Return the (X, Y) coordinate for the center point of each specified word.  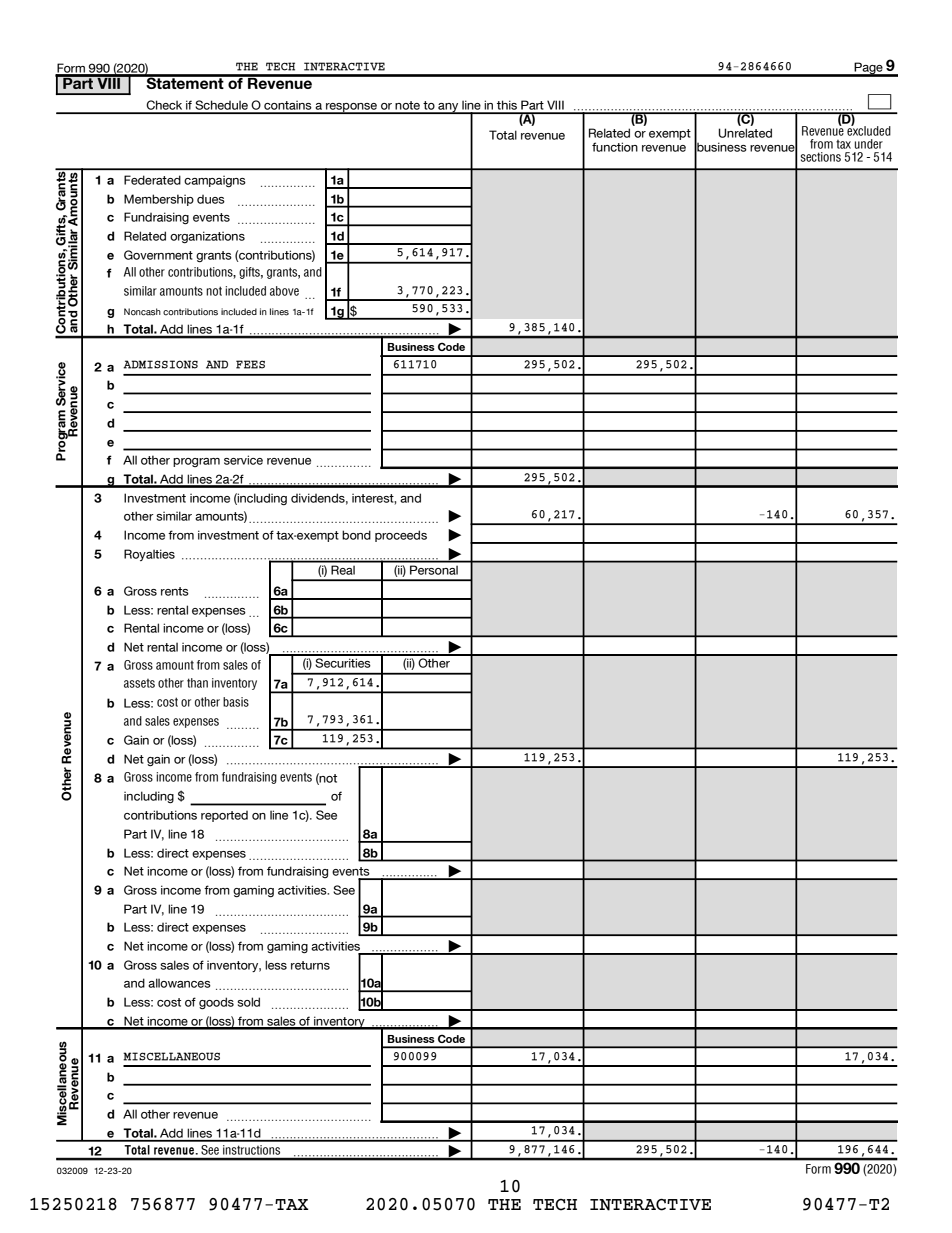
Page (869, 69)
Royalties (149, 555)
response (352, 108)
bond (356, 535)
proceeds (401, 536)
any (448, 108)
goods (216, 1003)
